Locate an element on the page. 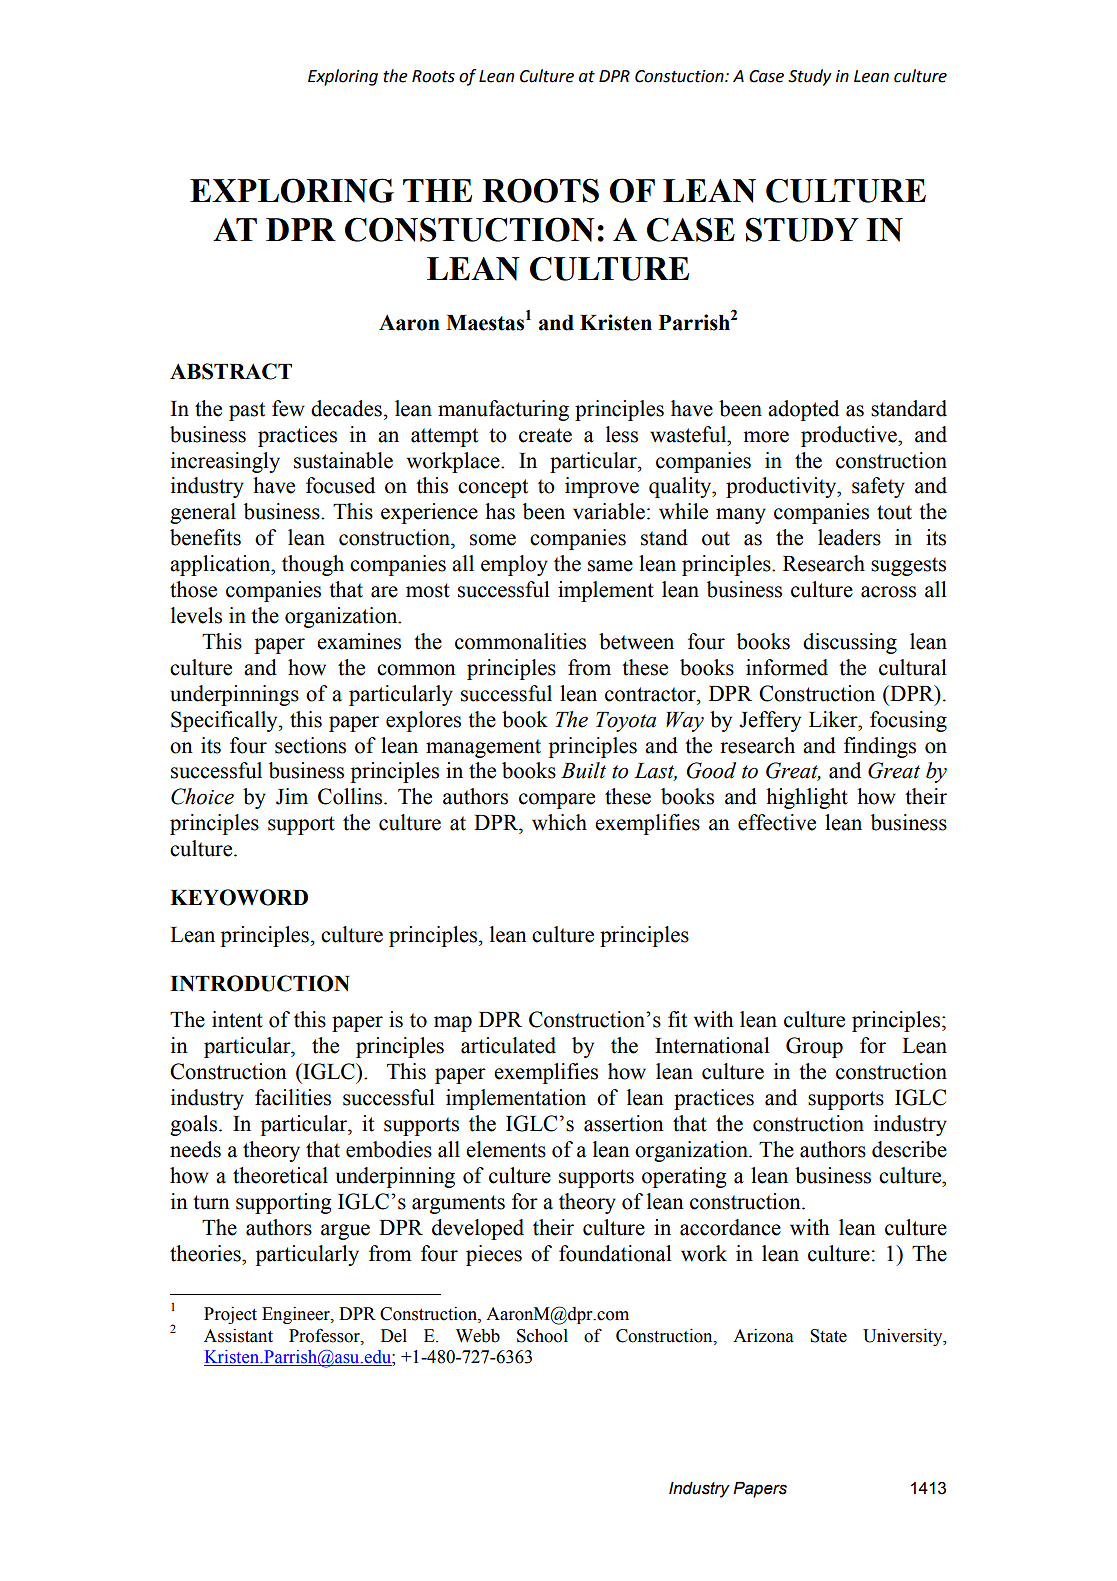 This document has height=1581, width=1117. School is located at coordinates (542, 1336).
